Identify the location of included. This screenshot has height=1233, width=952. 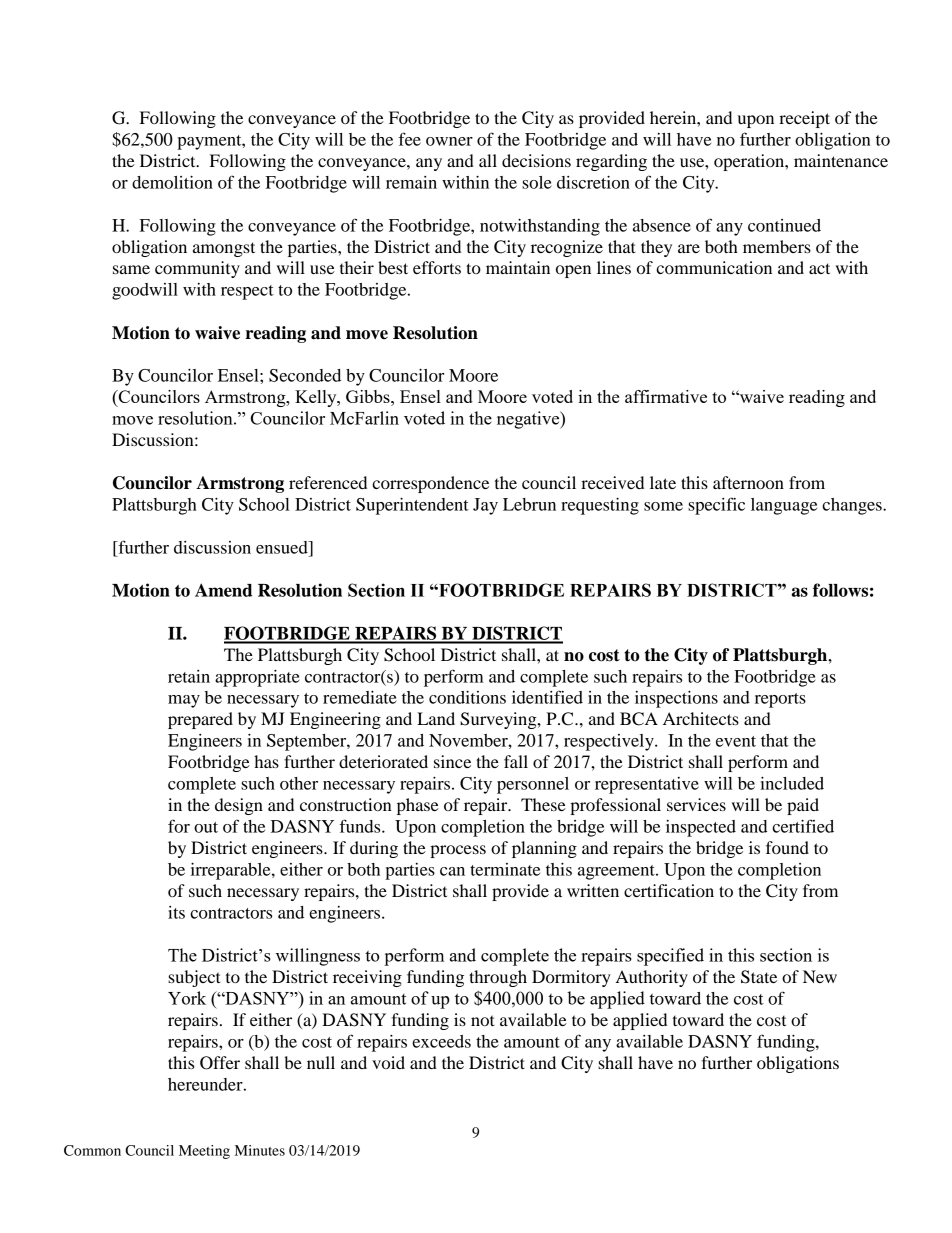
(792, 783).
